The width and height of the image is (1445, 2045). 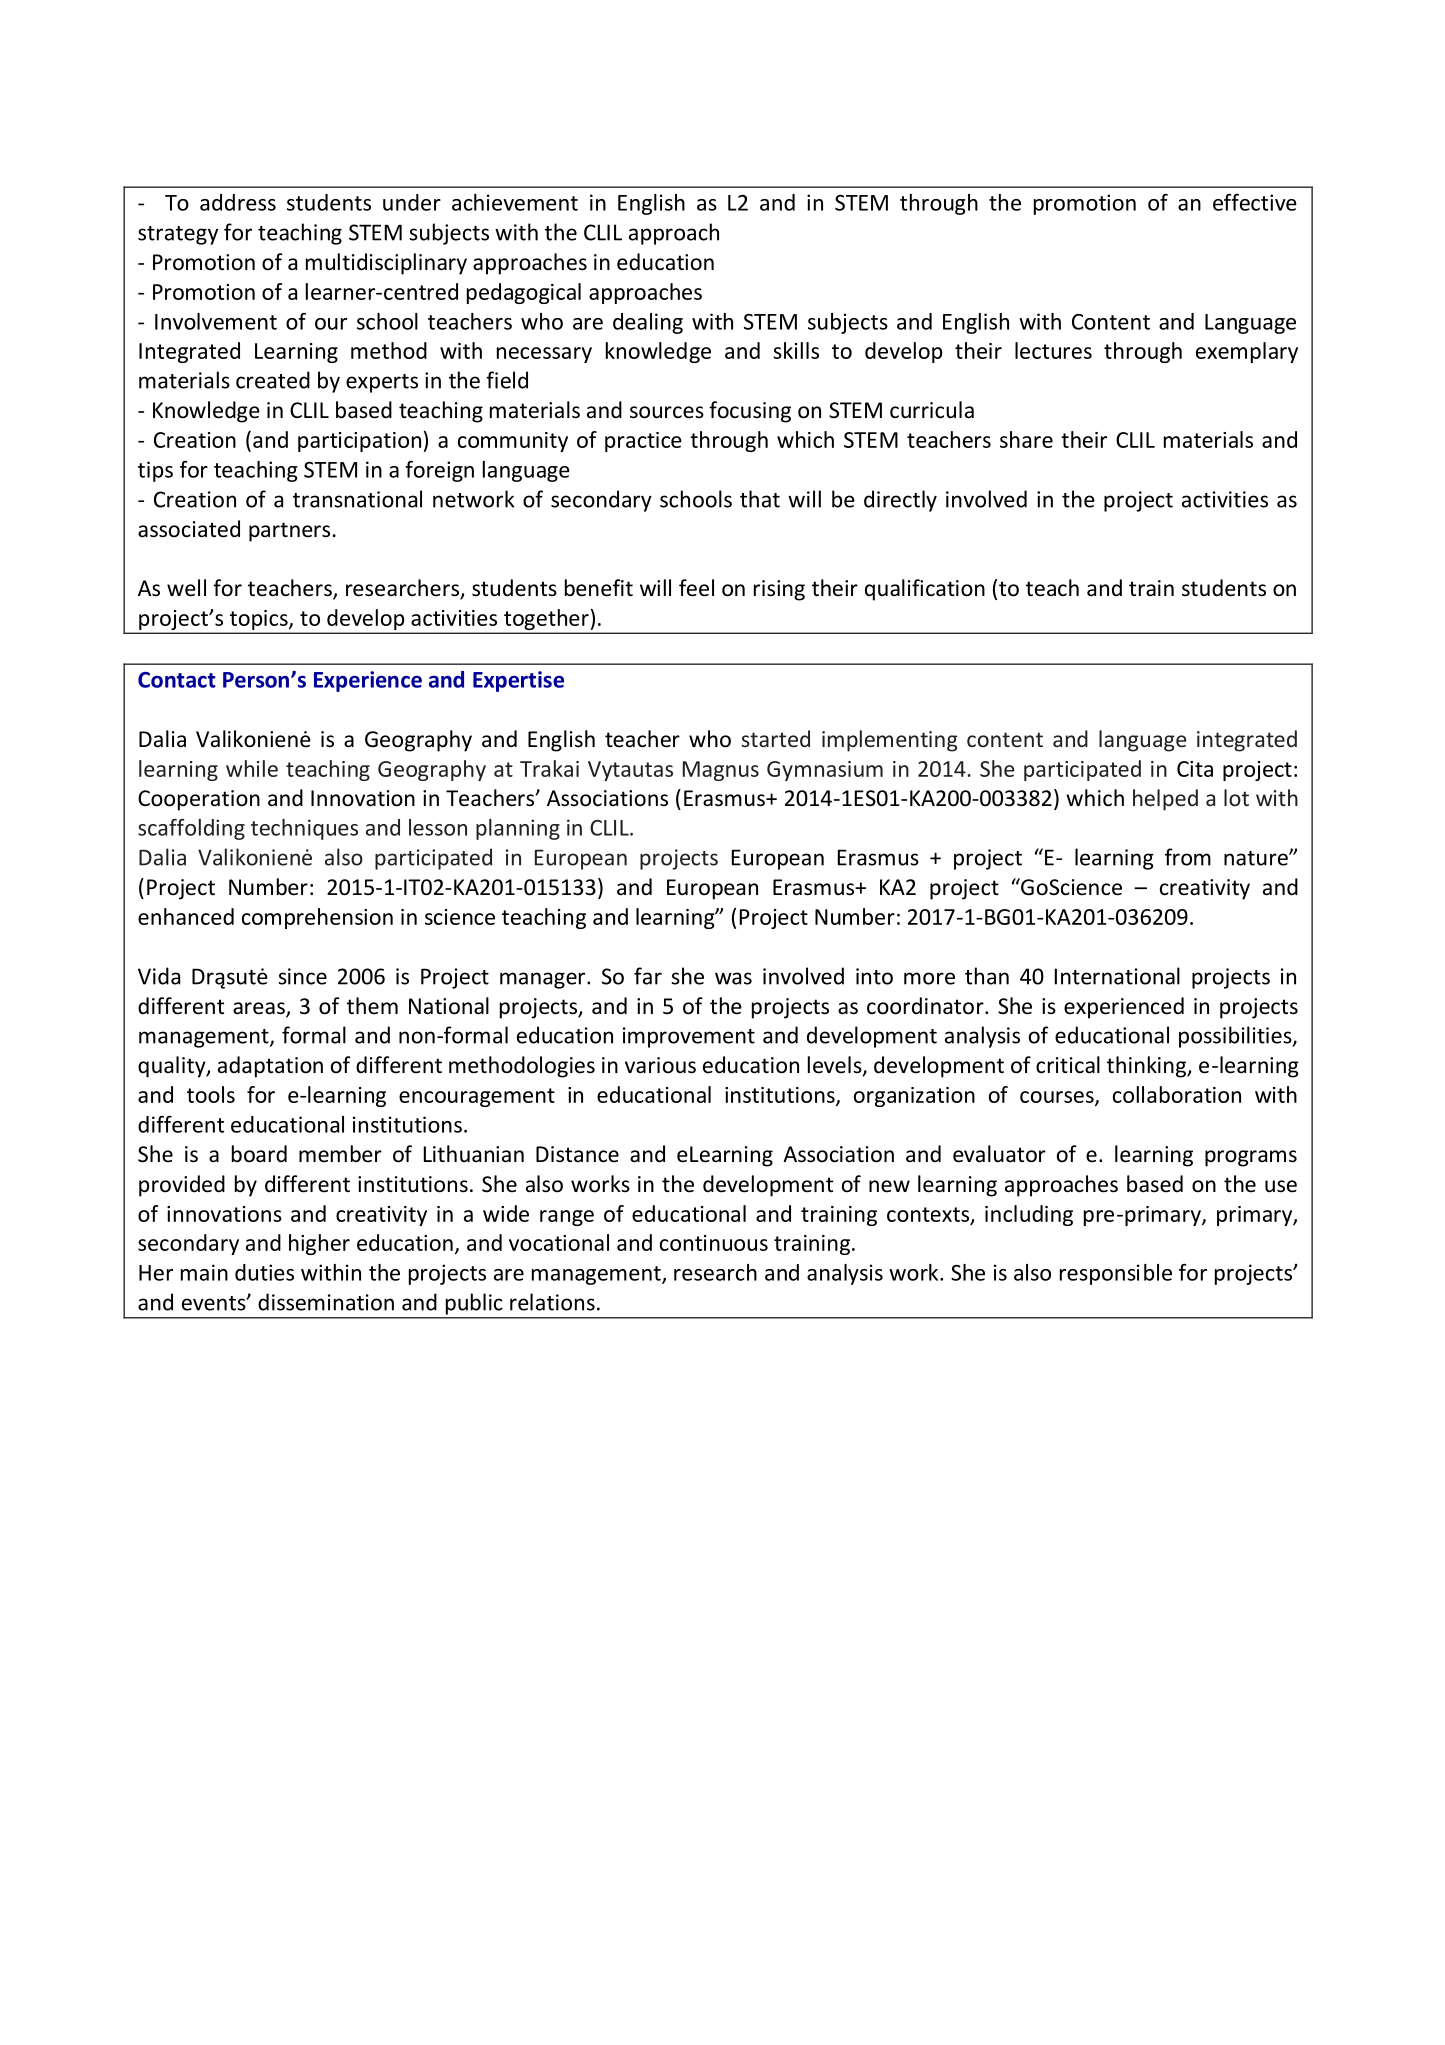 What do you see at coordinates (1255, 202) in the image?
I see `effective` at bounding box center [1255, 202].
